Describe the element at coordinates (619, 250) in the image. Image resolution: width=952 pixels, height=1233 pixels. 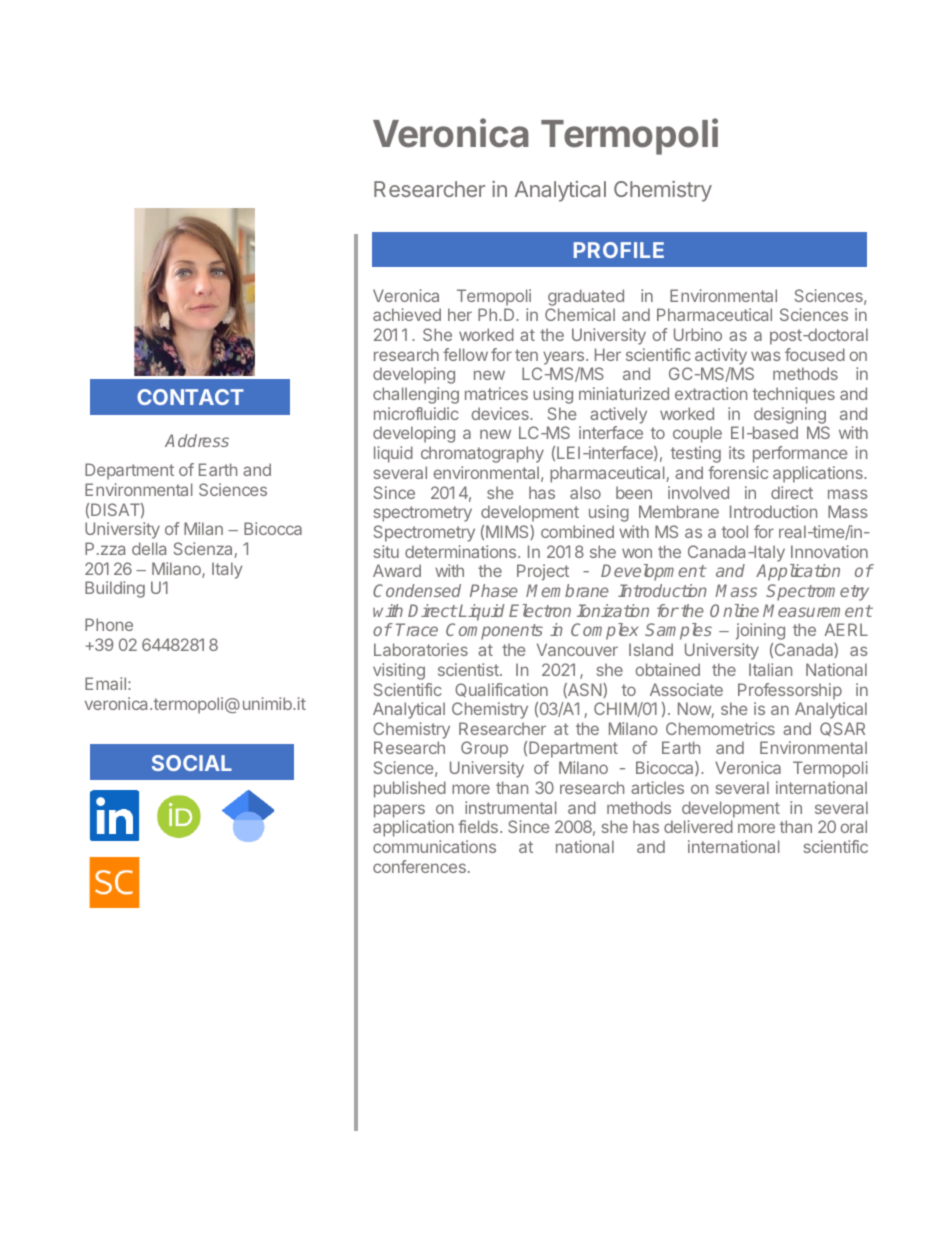
I see `PROFILE` at that location.
